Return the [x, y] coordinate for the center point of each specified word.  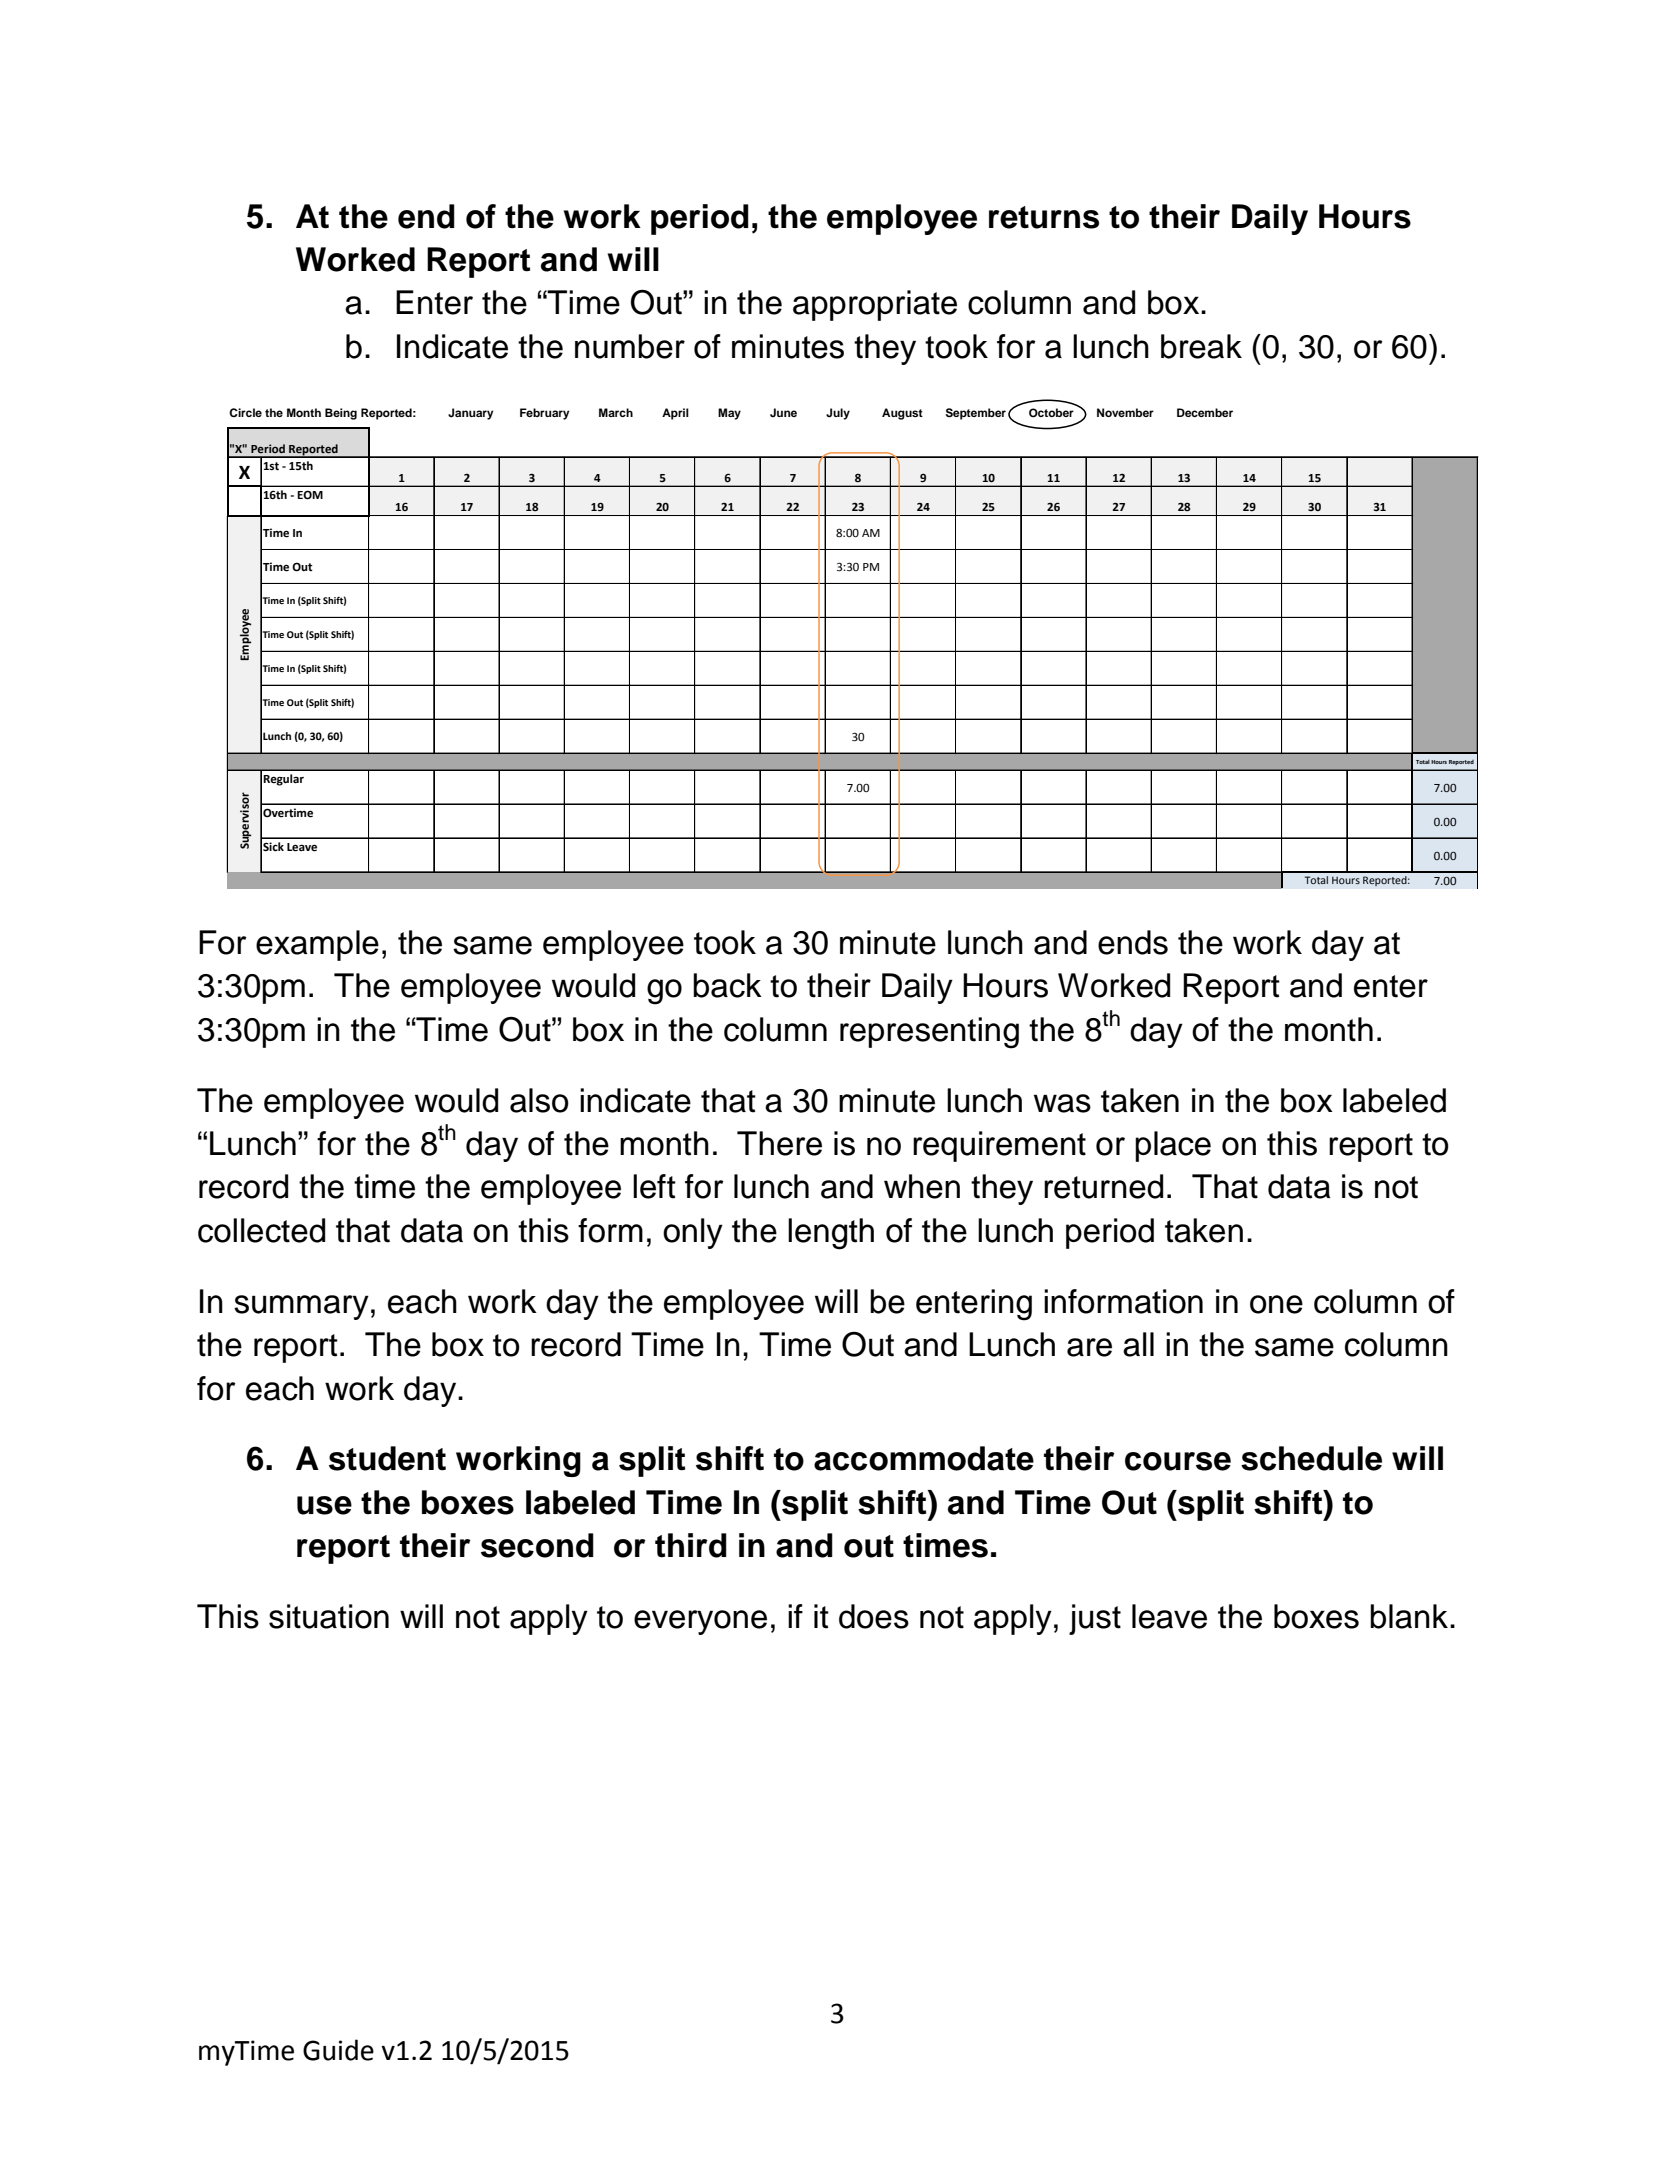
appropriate [875, 305]
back [727, 985]
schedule [1311, 1458]
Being [341, 414]
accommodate [924, 1458]
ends [1133, 942]
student [387, 1458]
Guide [338, 2050]
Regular [283, 780]
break [1201, 346]
